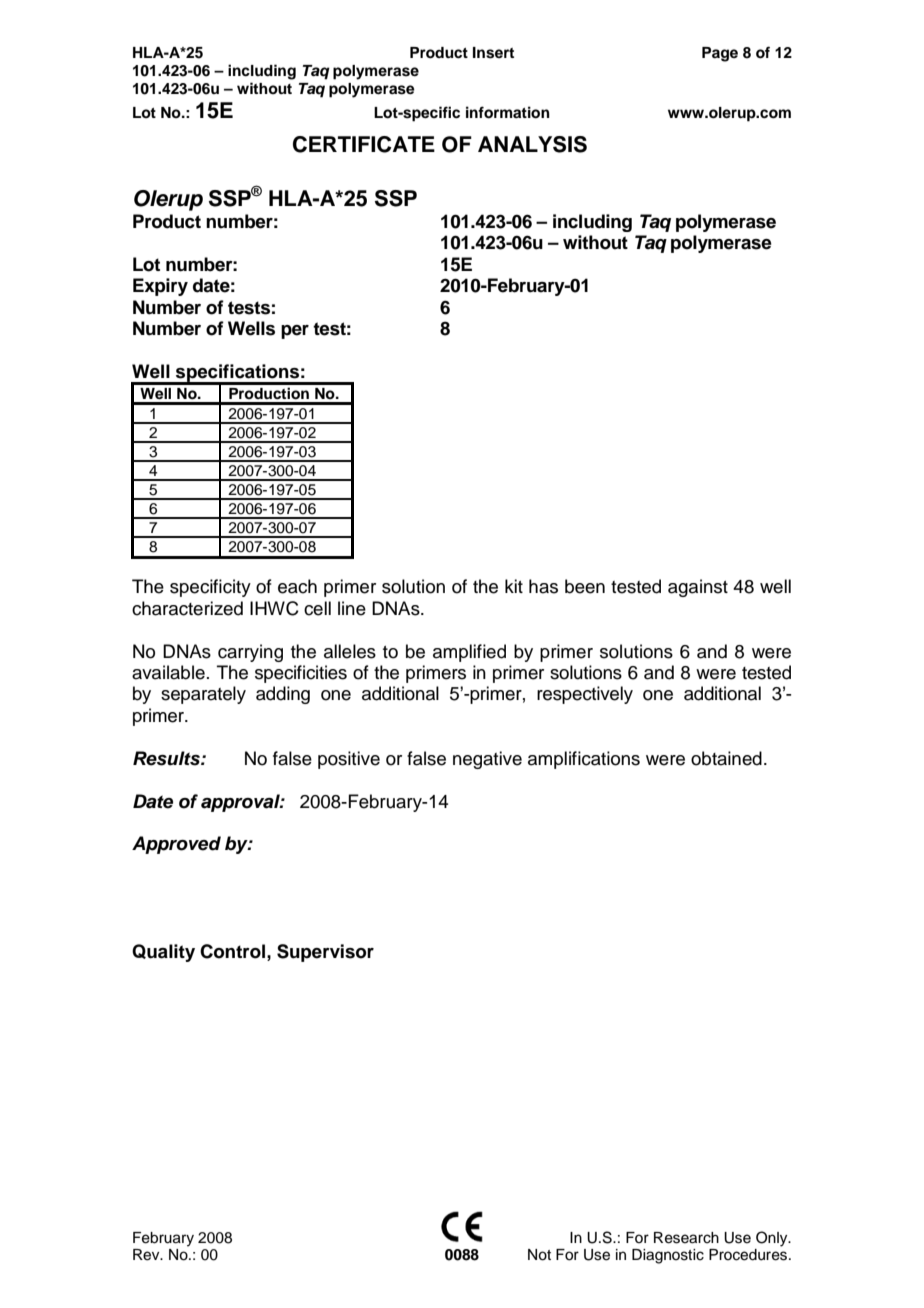 This document has width=924, height=1308. What do you see at coordinates (364, 144) in the document?
I see `CERTIFICATE` at bounding box center [364, 144].
